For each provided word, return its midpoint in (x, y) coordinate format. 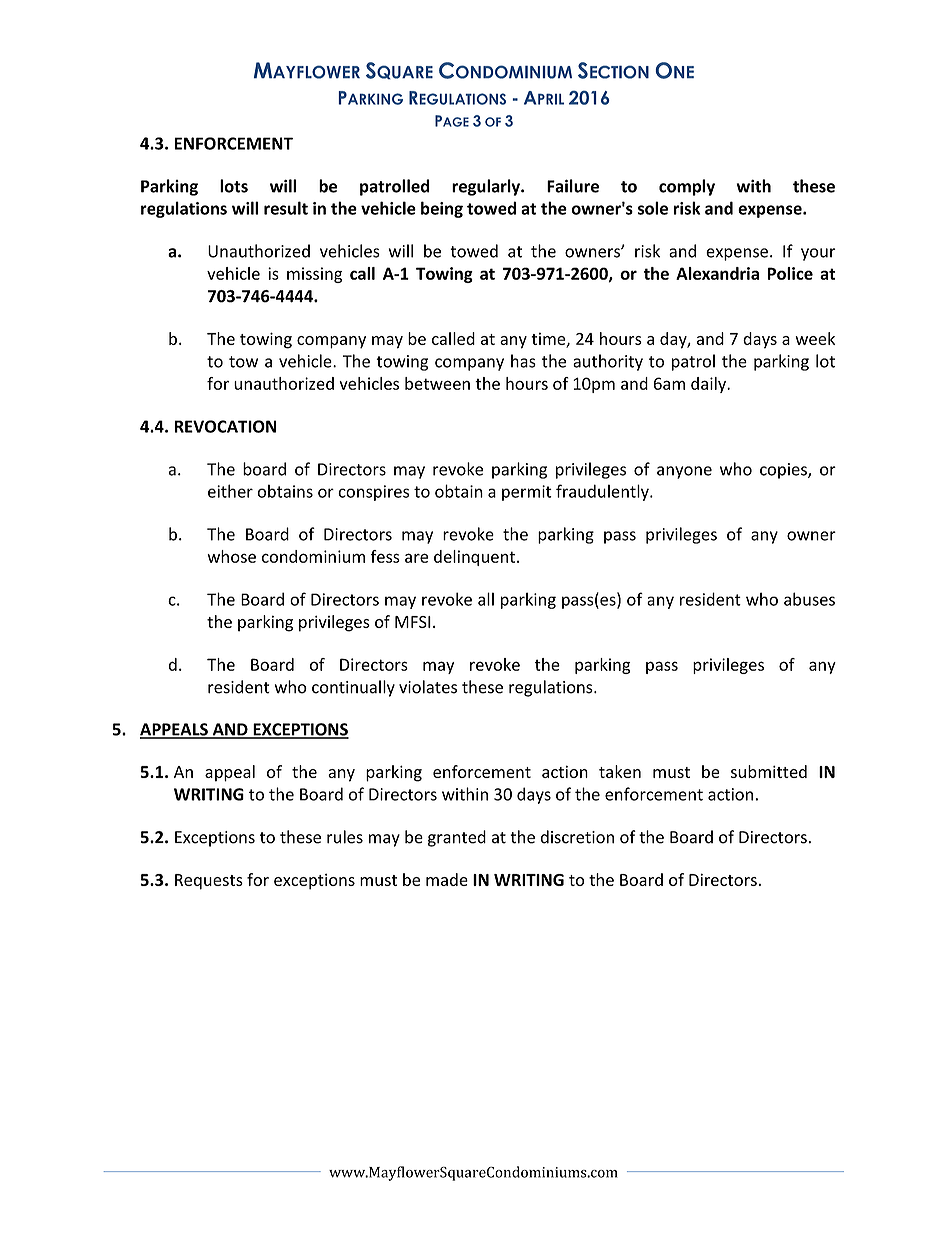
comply (687, 187)
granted (457, 838)
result (286, 208)
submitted (769, 771)
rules (345, 837)
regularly (487, 187)
